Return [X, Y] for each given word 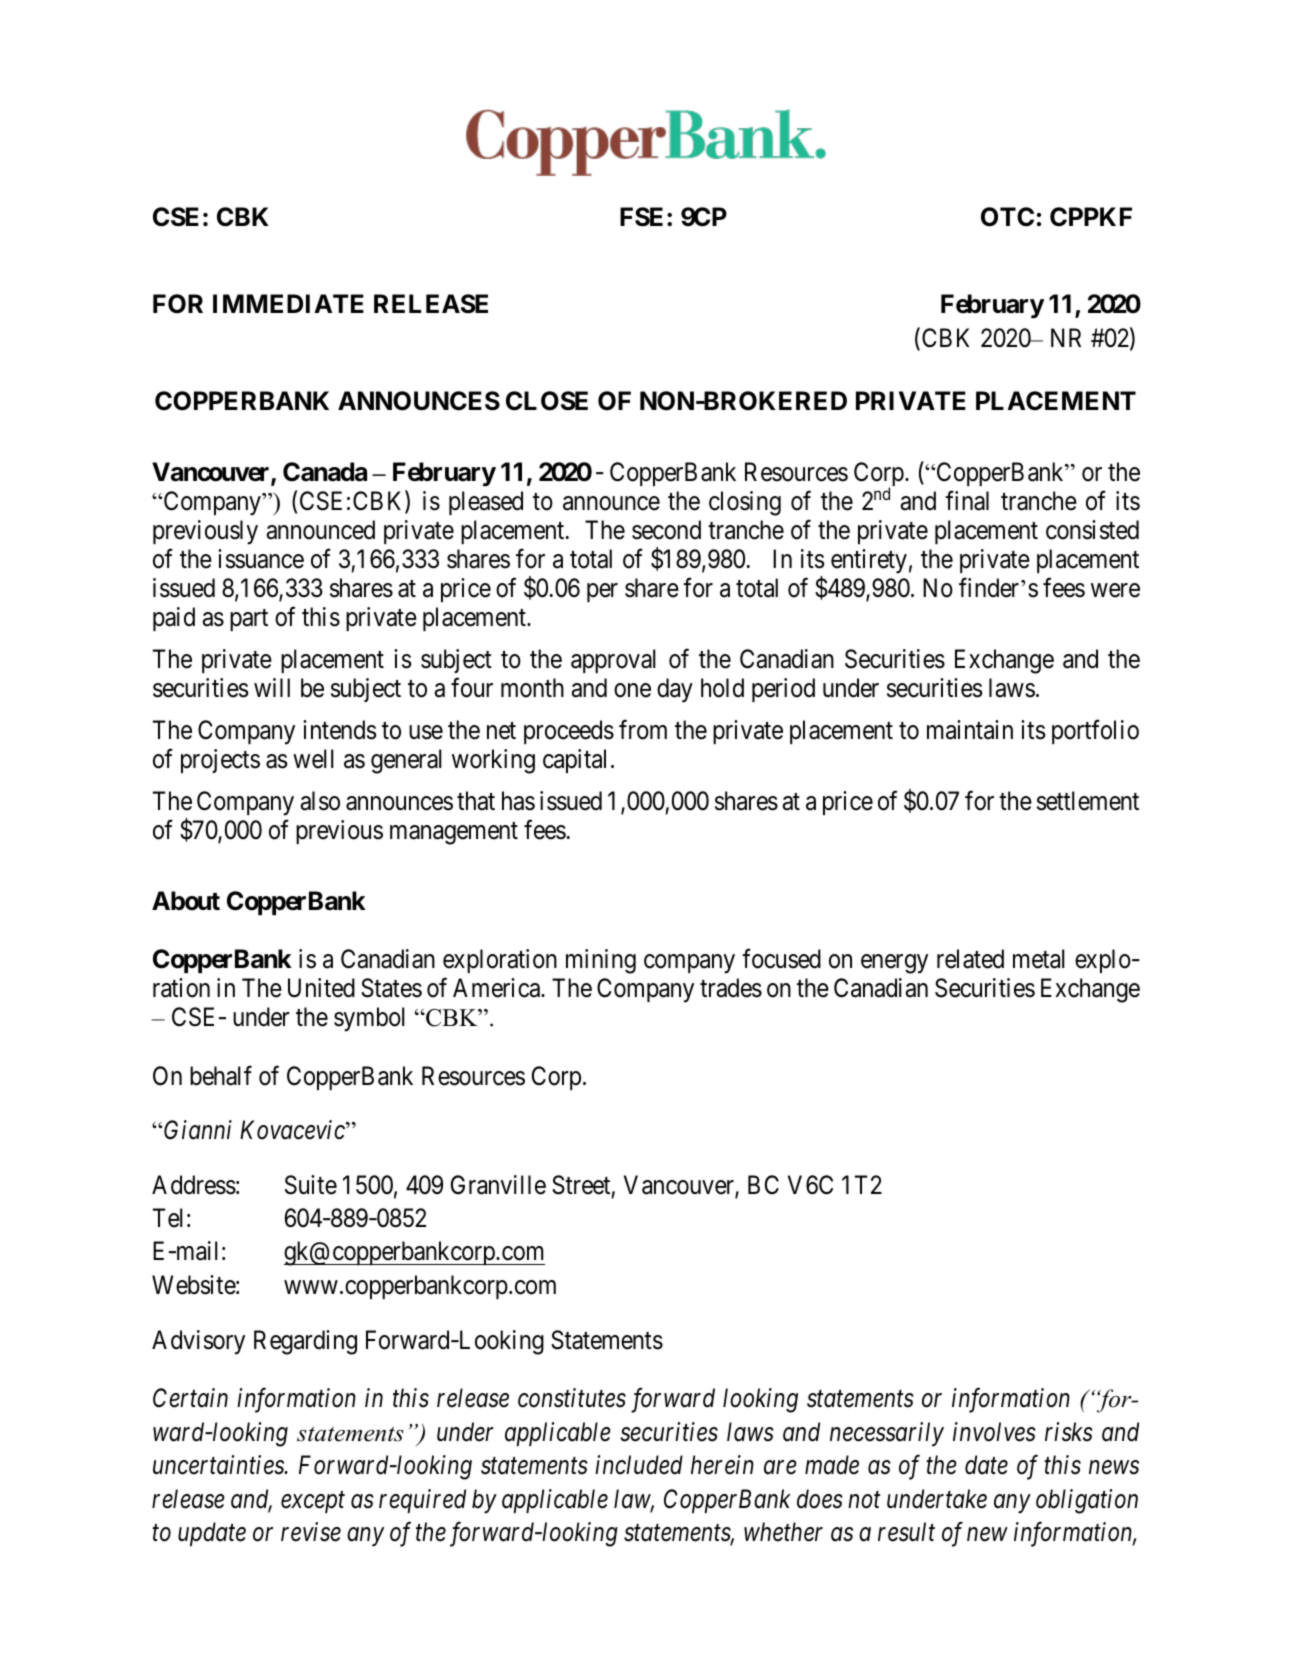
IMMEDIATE [288, 303]
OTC [1007, 217]
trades [731, 988]
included [639, 1465]
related [970, 959]
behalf [221, 1075]
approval [613, 661]
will [272, 687]
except [313, 1502]
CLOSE [547, 401]
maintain [970, 730]
